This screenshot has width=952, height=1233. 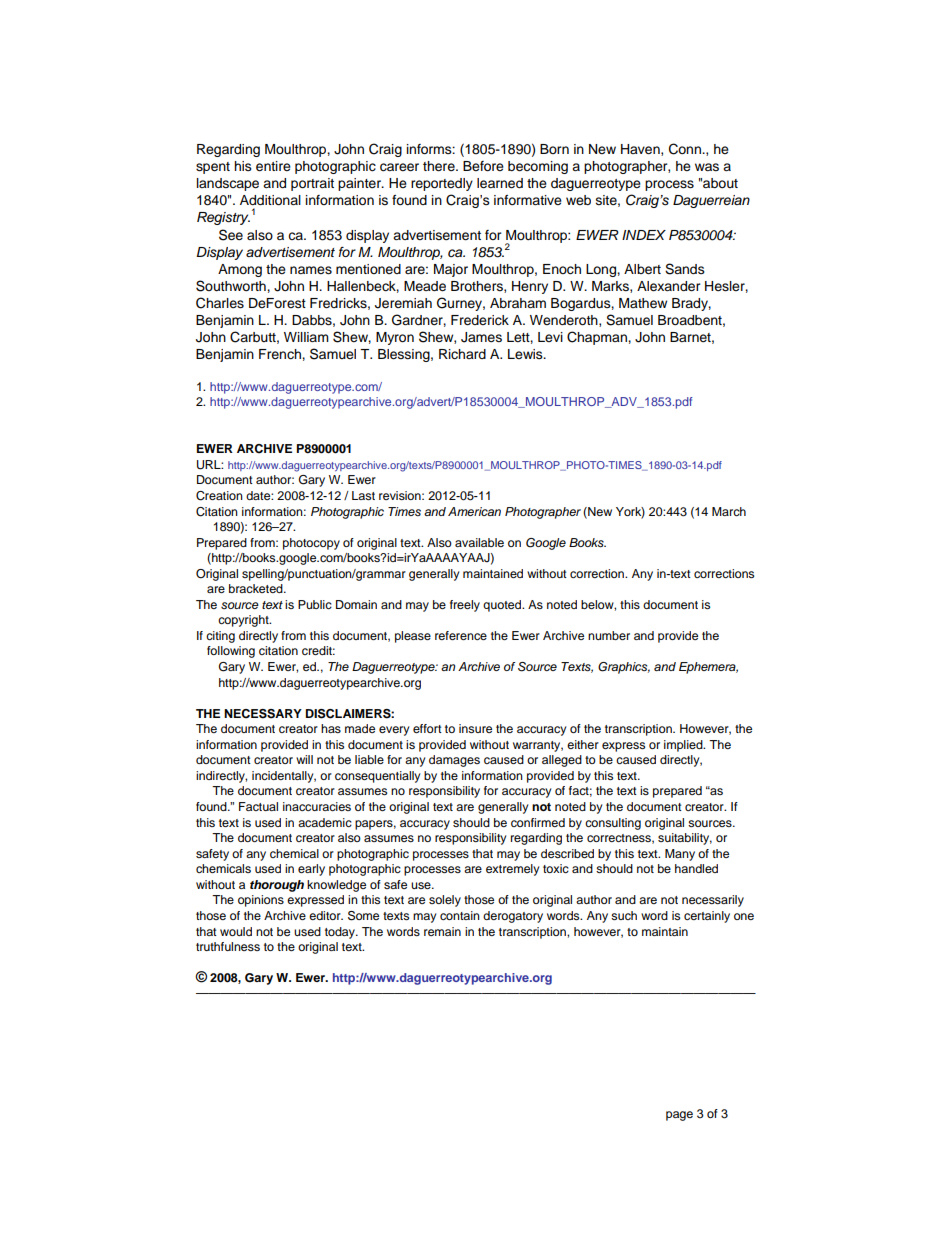 I want to click on entire, so click(x=273, y=166).
